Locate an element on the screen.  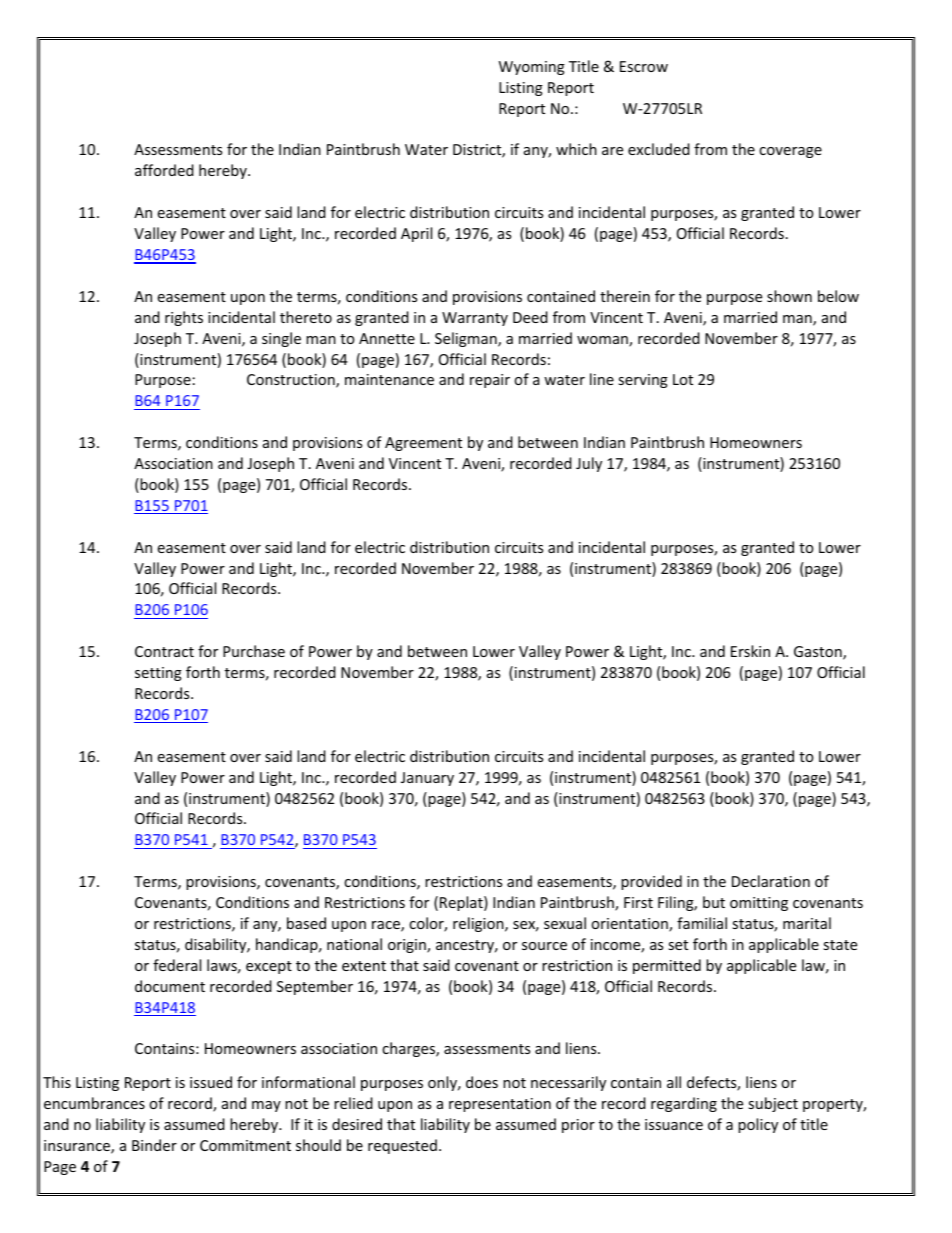
Gaston is located at coordinates (819, 653).
